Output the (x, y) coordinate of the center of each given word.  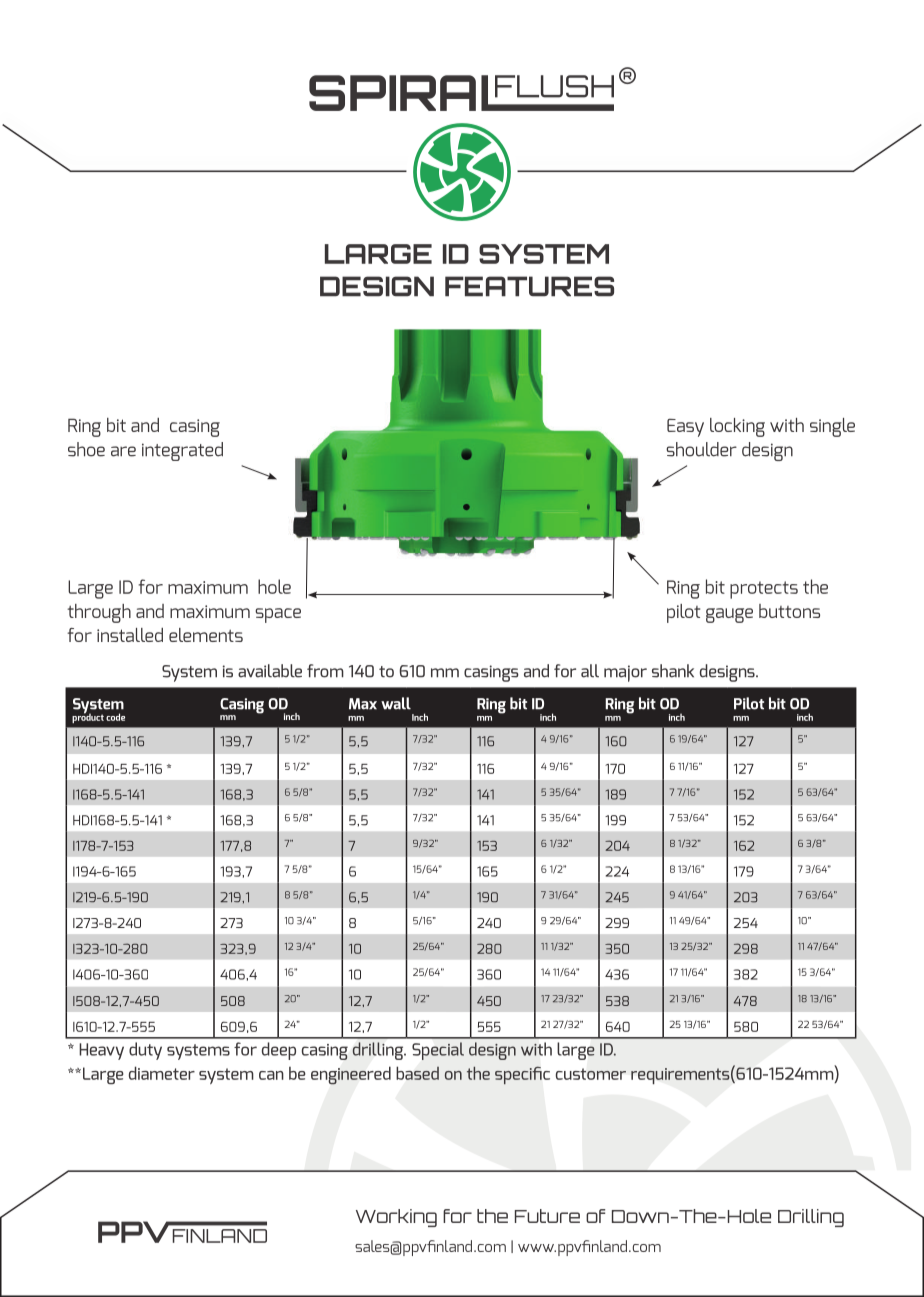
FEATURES (529, 286)
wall (396, 703)
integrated (182, 451)
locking (737, 427)
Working (396, 1218)
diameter (162, 1073)
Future (547, 1216)
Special (438, 1051)
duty (145, 1051)
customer (591, 1074)
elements (206, 635)
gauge (729, 615)
